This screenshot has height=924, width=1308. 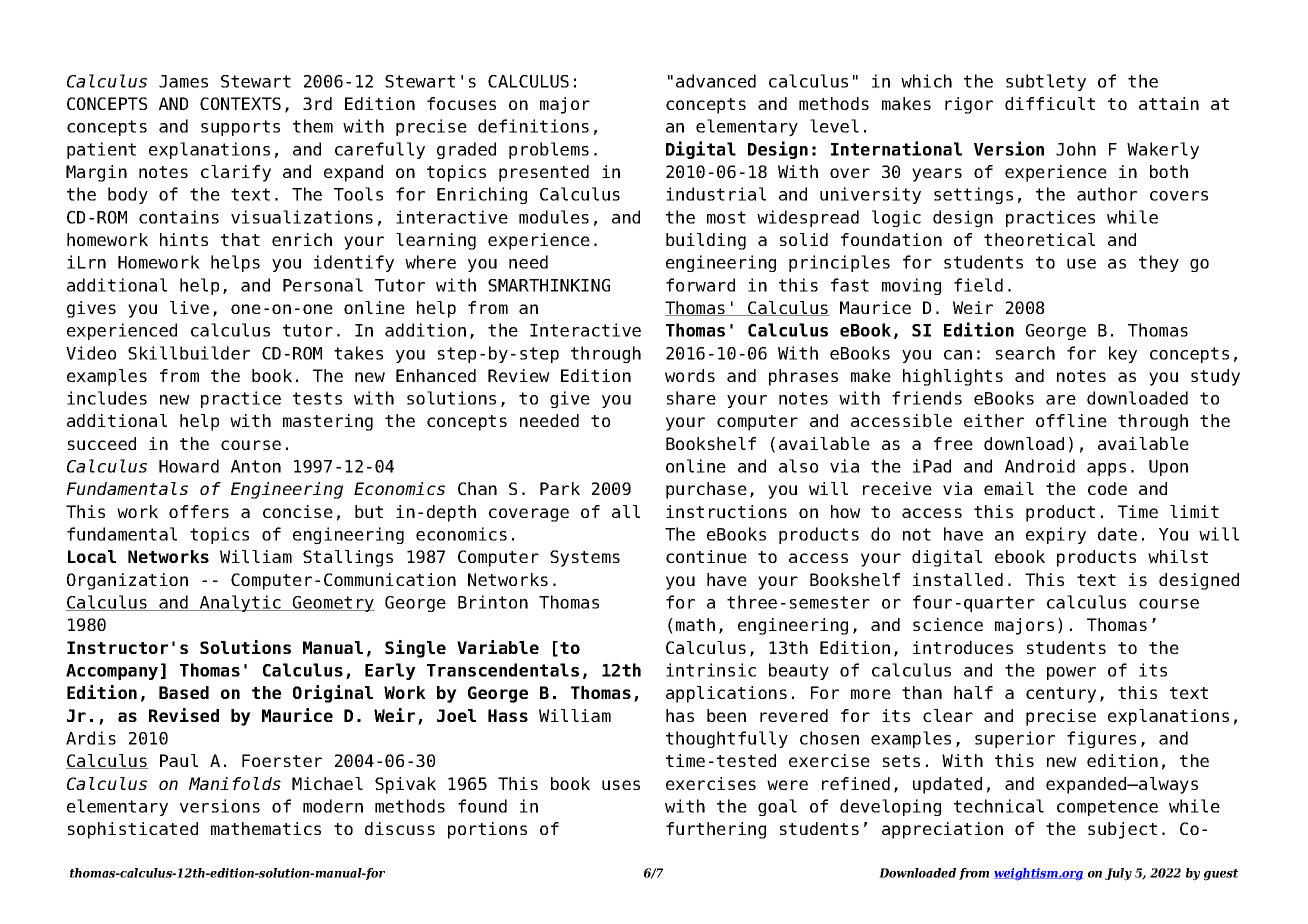 What do you see at coordinates (716, 830) in the screenshot?
I see `furthering` at bounding box center [716, 830].
